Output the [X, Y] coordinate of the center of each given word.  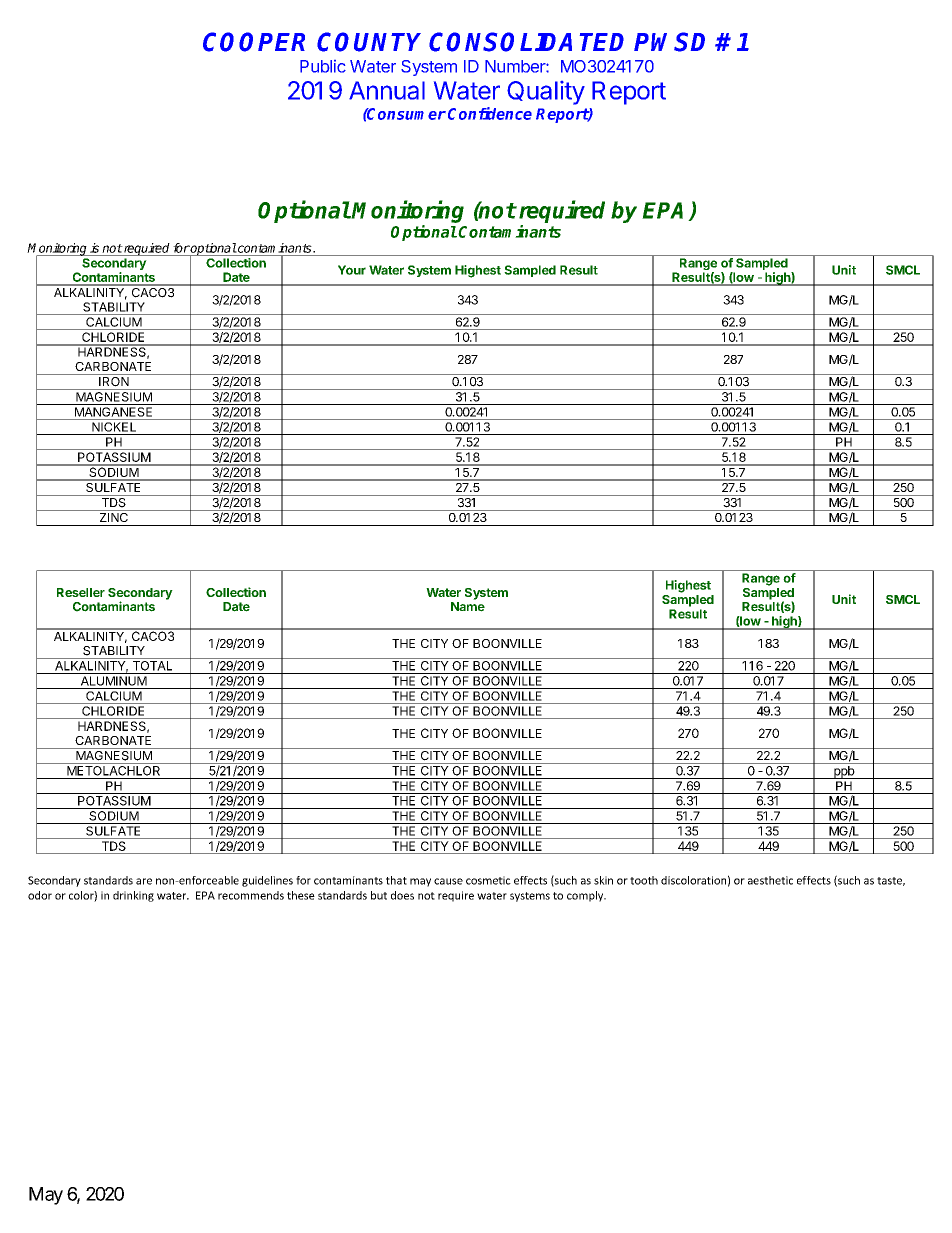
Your [352, 270]
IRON [114, 380]
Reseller [81, 592]
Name [468, 607]
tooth [644, 880]
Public [323, 66]
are [144, 881]
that [396, 880]
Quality [546, 93]
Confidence [490, 113]
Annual [387, 90]
